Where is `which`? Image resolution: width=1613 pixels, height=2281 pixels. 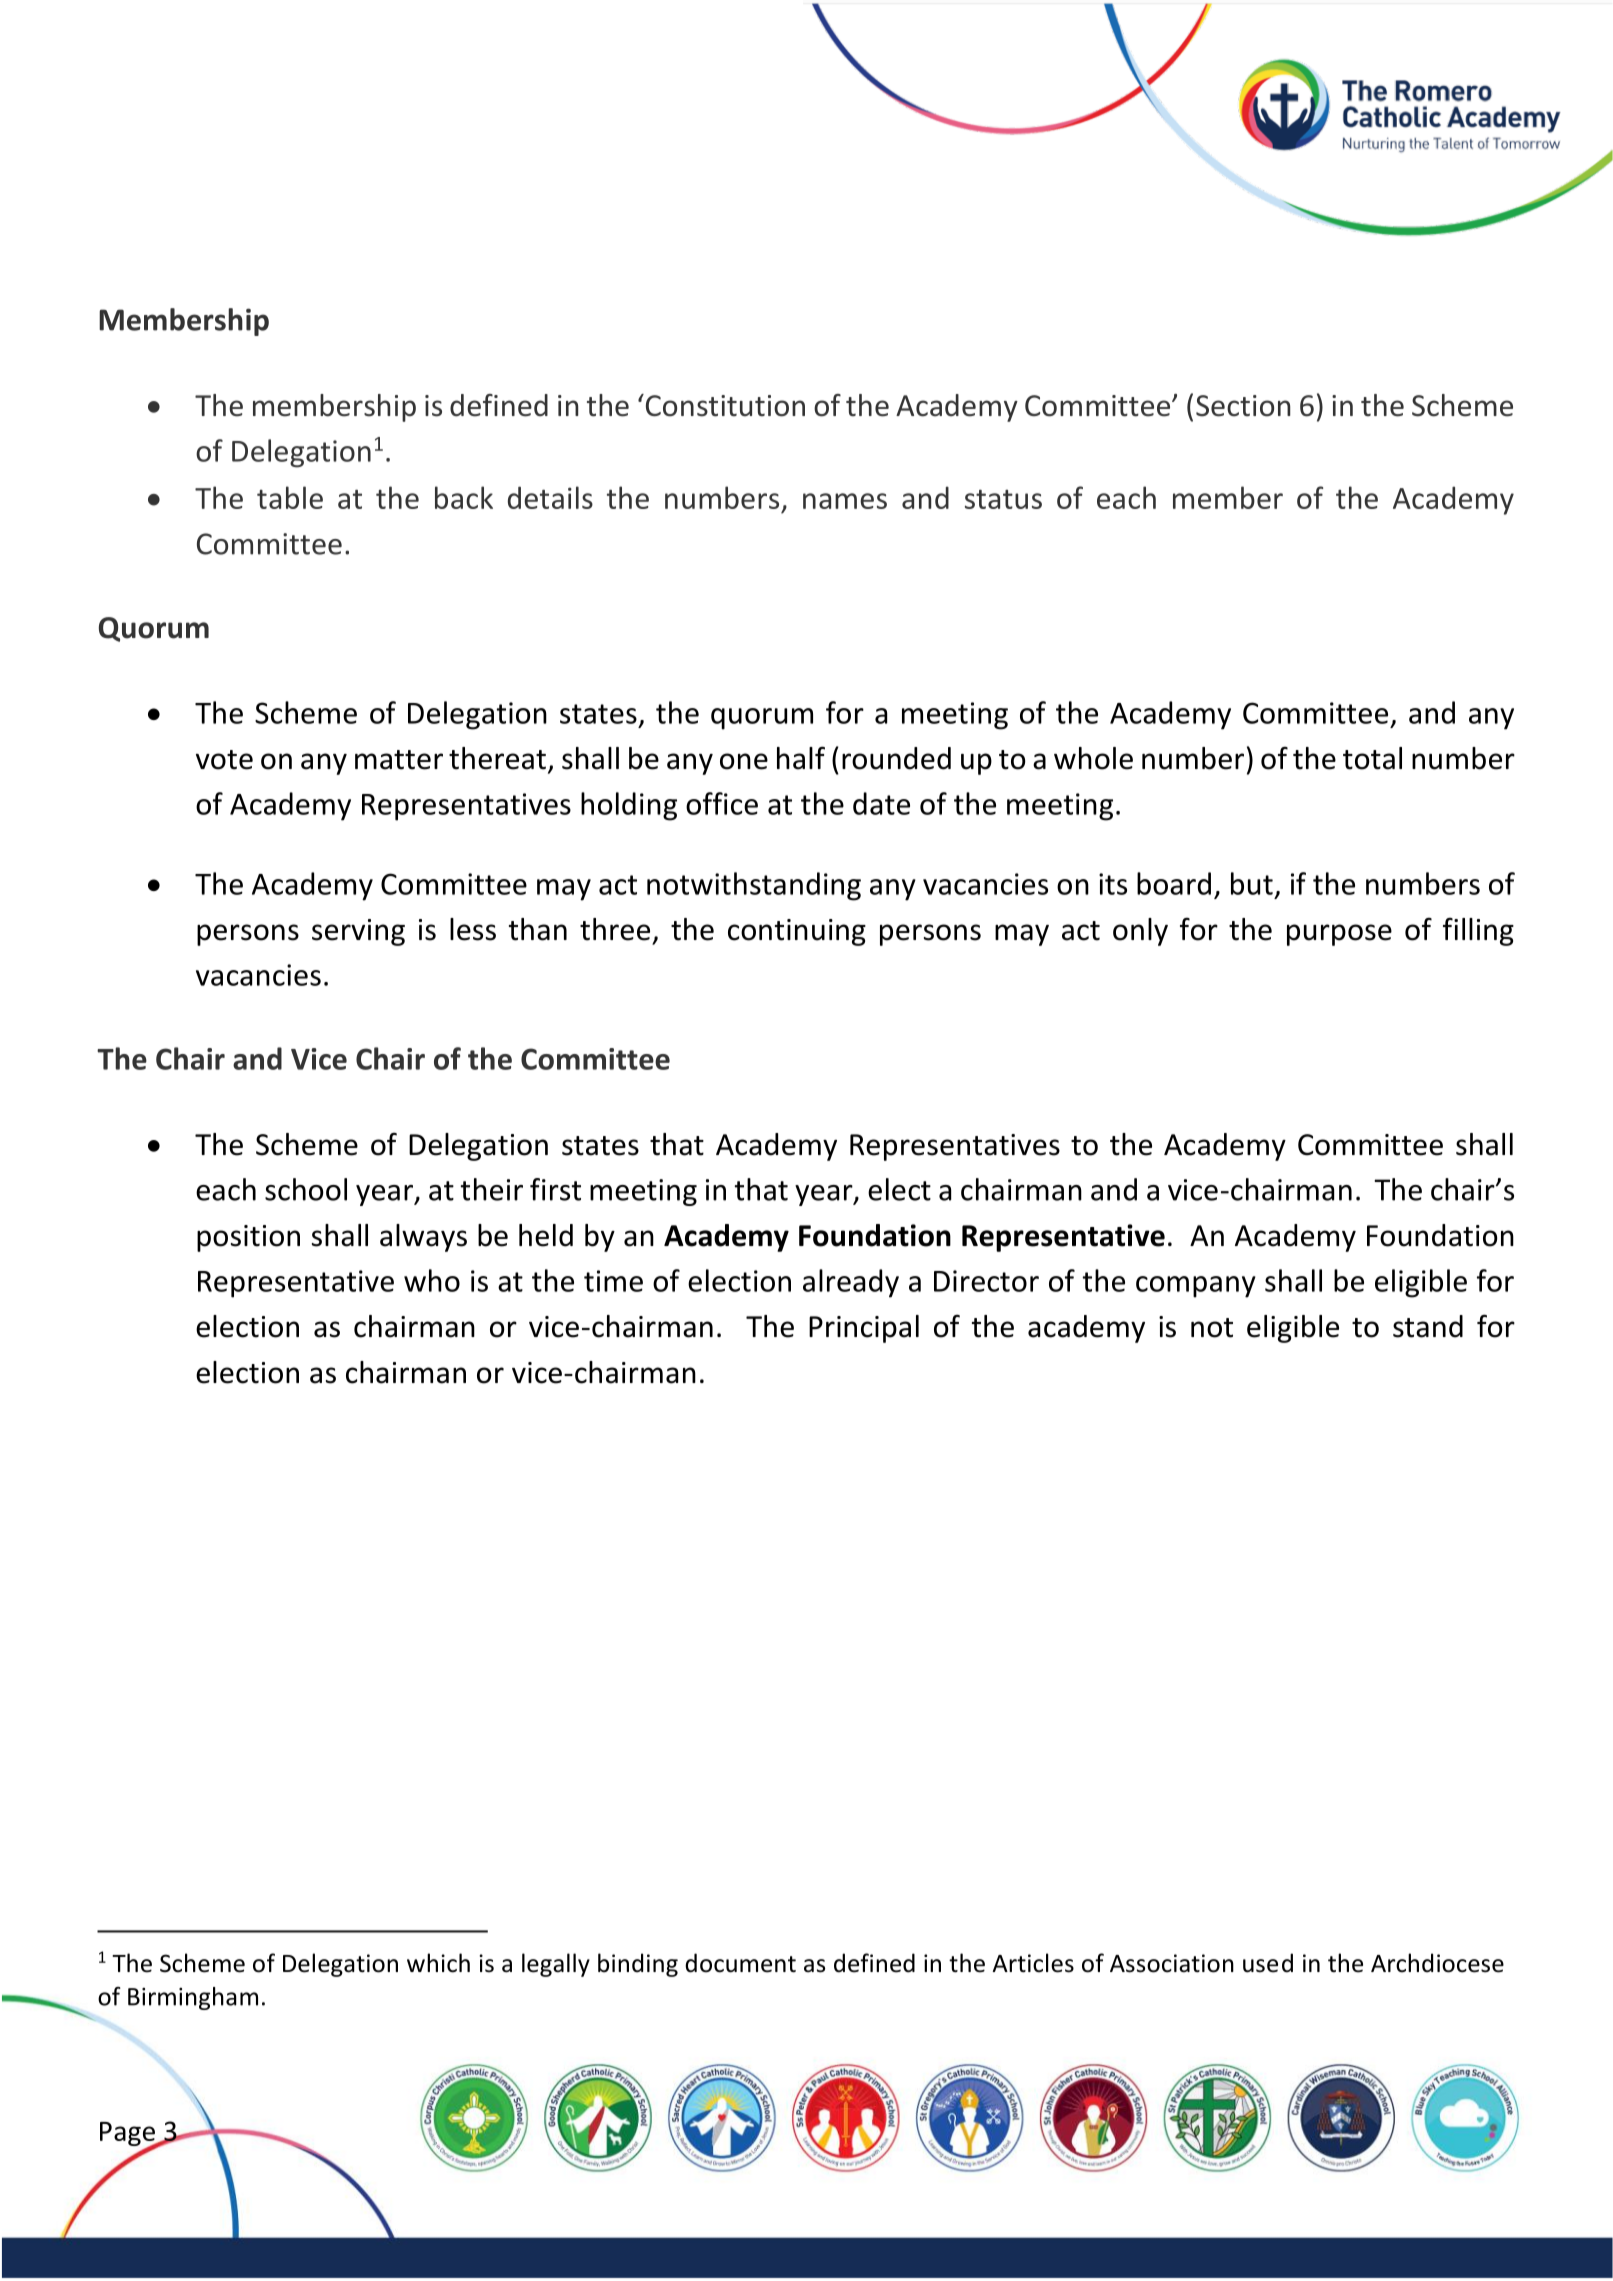 which is located at coordinates (438, 1963).
